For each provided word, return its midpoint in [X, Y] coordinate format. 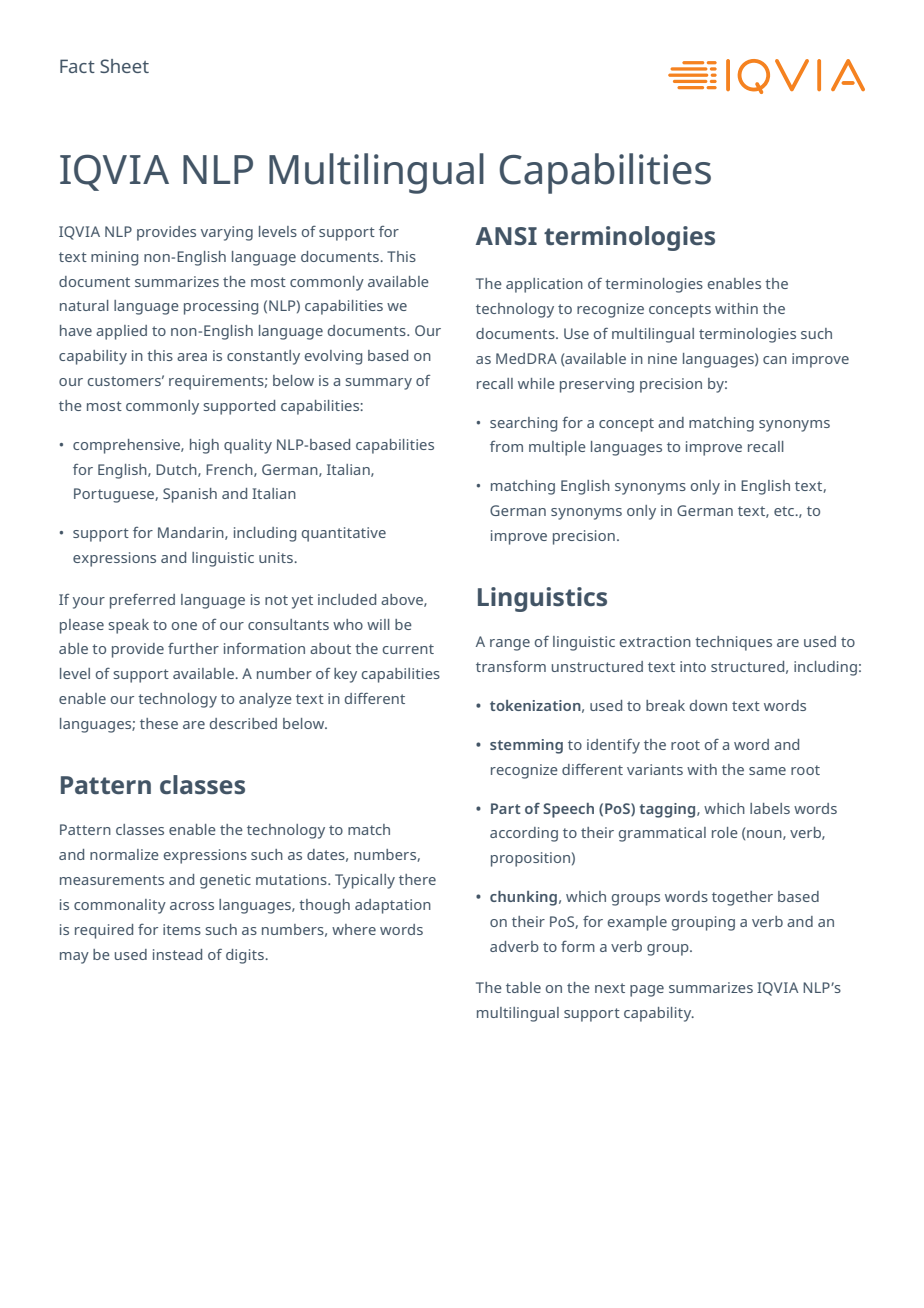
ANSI [506, 236]
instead [177, 954]
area [192, 357]
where [354, 929]
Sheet [124, 66]
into [693, 666]
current [408, 649]
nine [662, 358]
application [544, 285]
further [193, 648]
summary [379, 384]
